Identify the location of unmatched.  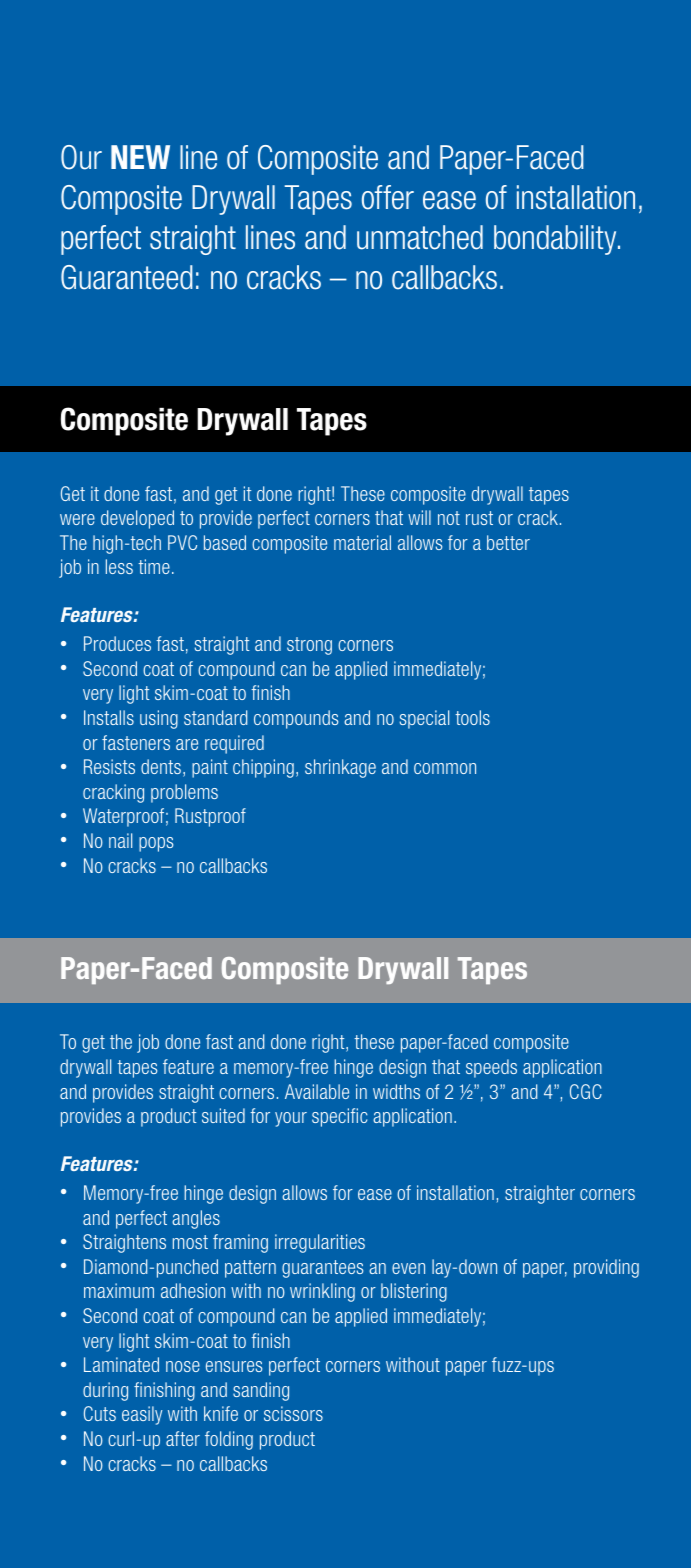
(420, 237).
